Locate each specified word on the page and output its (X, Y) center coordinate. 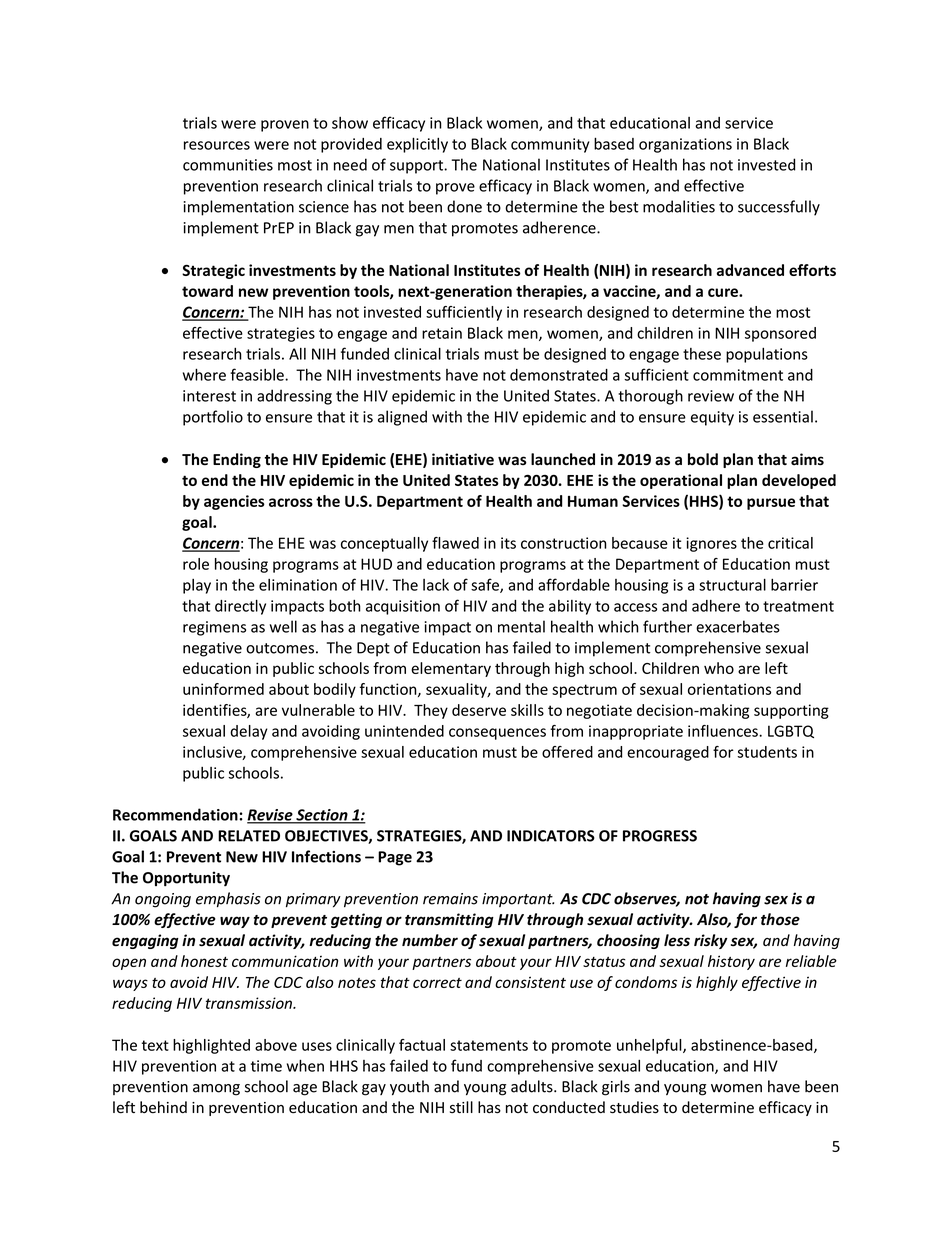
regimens (214, 628)
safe (486, 585)
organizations (685, 145)
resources (217, 145)
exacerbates (738, 626)
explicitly (417, 145)
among (216, 1090)
